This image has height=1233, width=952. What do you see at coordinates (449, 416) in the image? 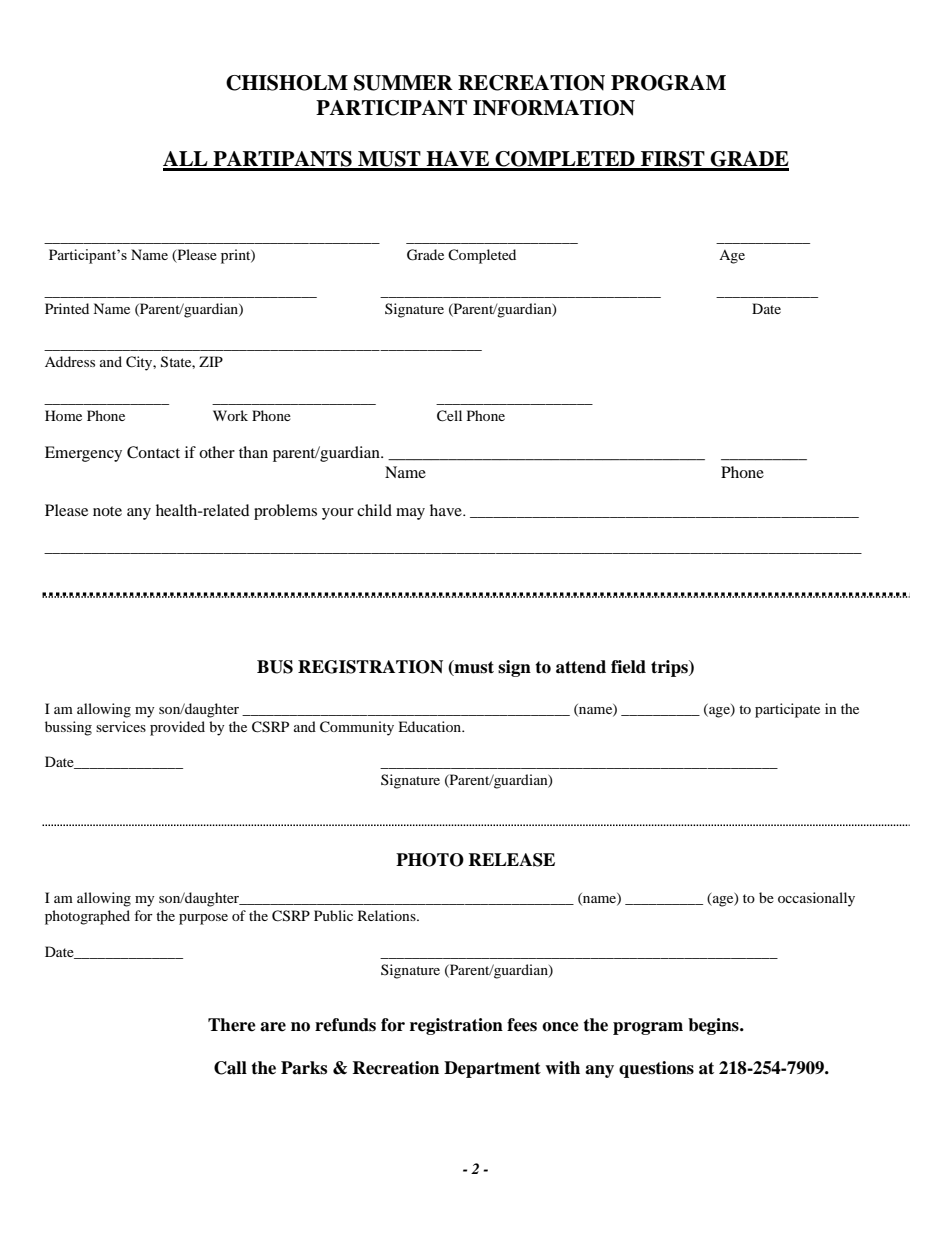
I see `Cell` at bounding box center [449, 416].
